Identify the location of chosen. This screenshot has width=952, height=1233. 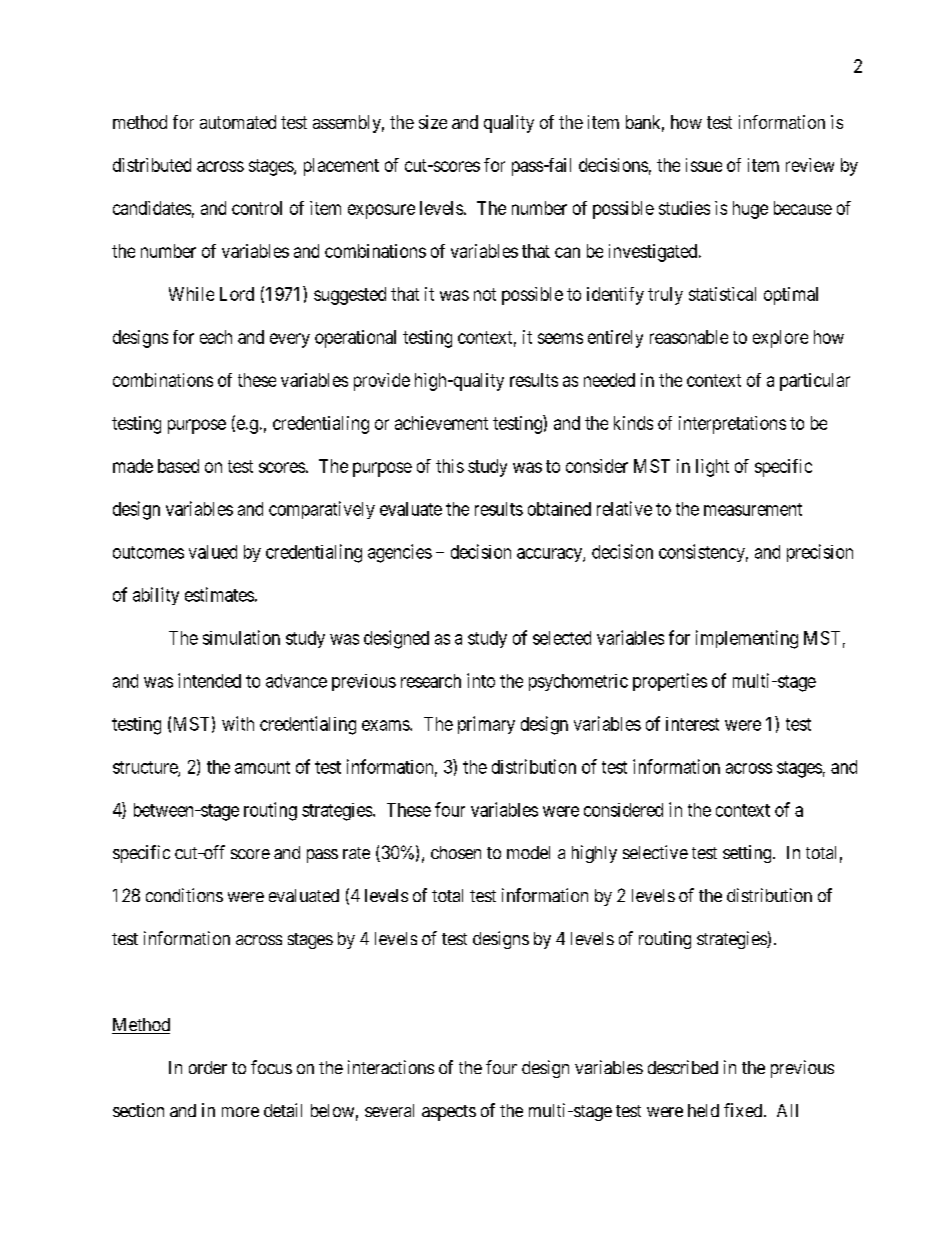
(456, 852).
